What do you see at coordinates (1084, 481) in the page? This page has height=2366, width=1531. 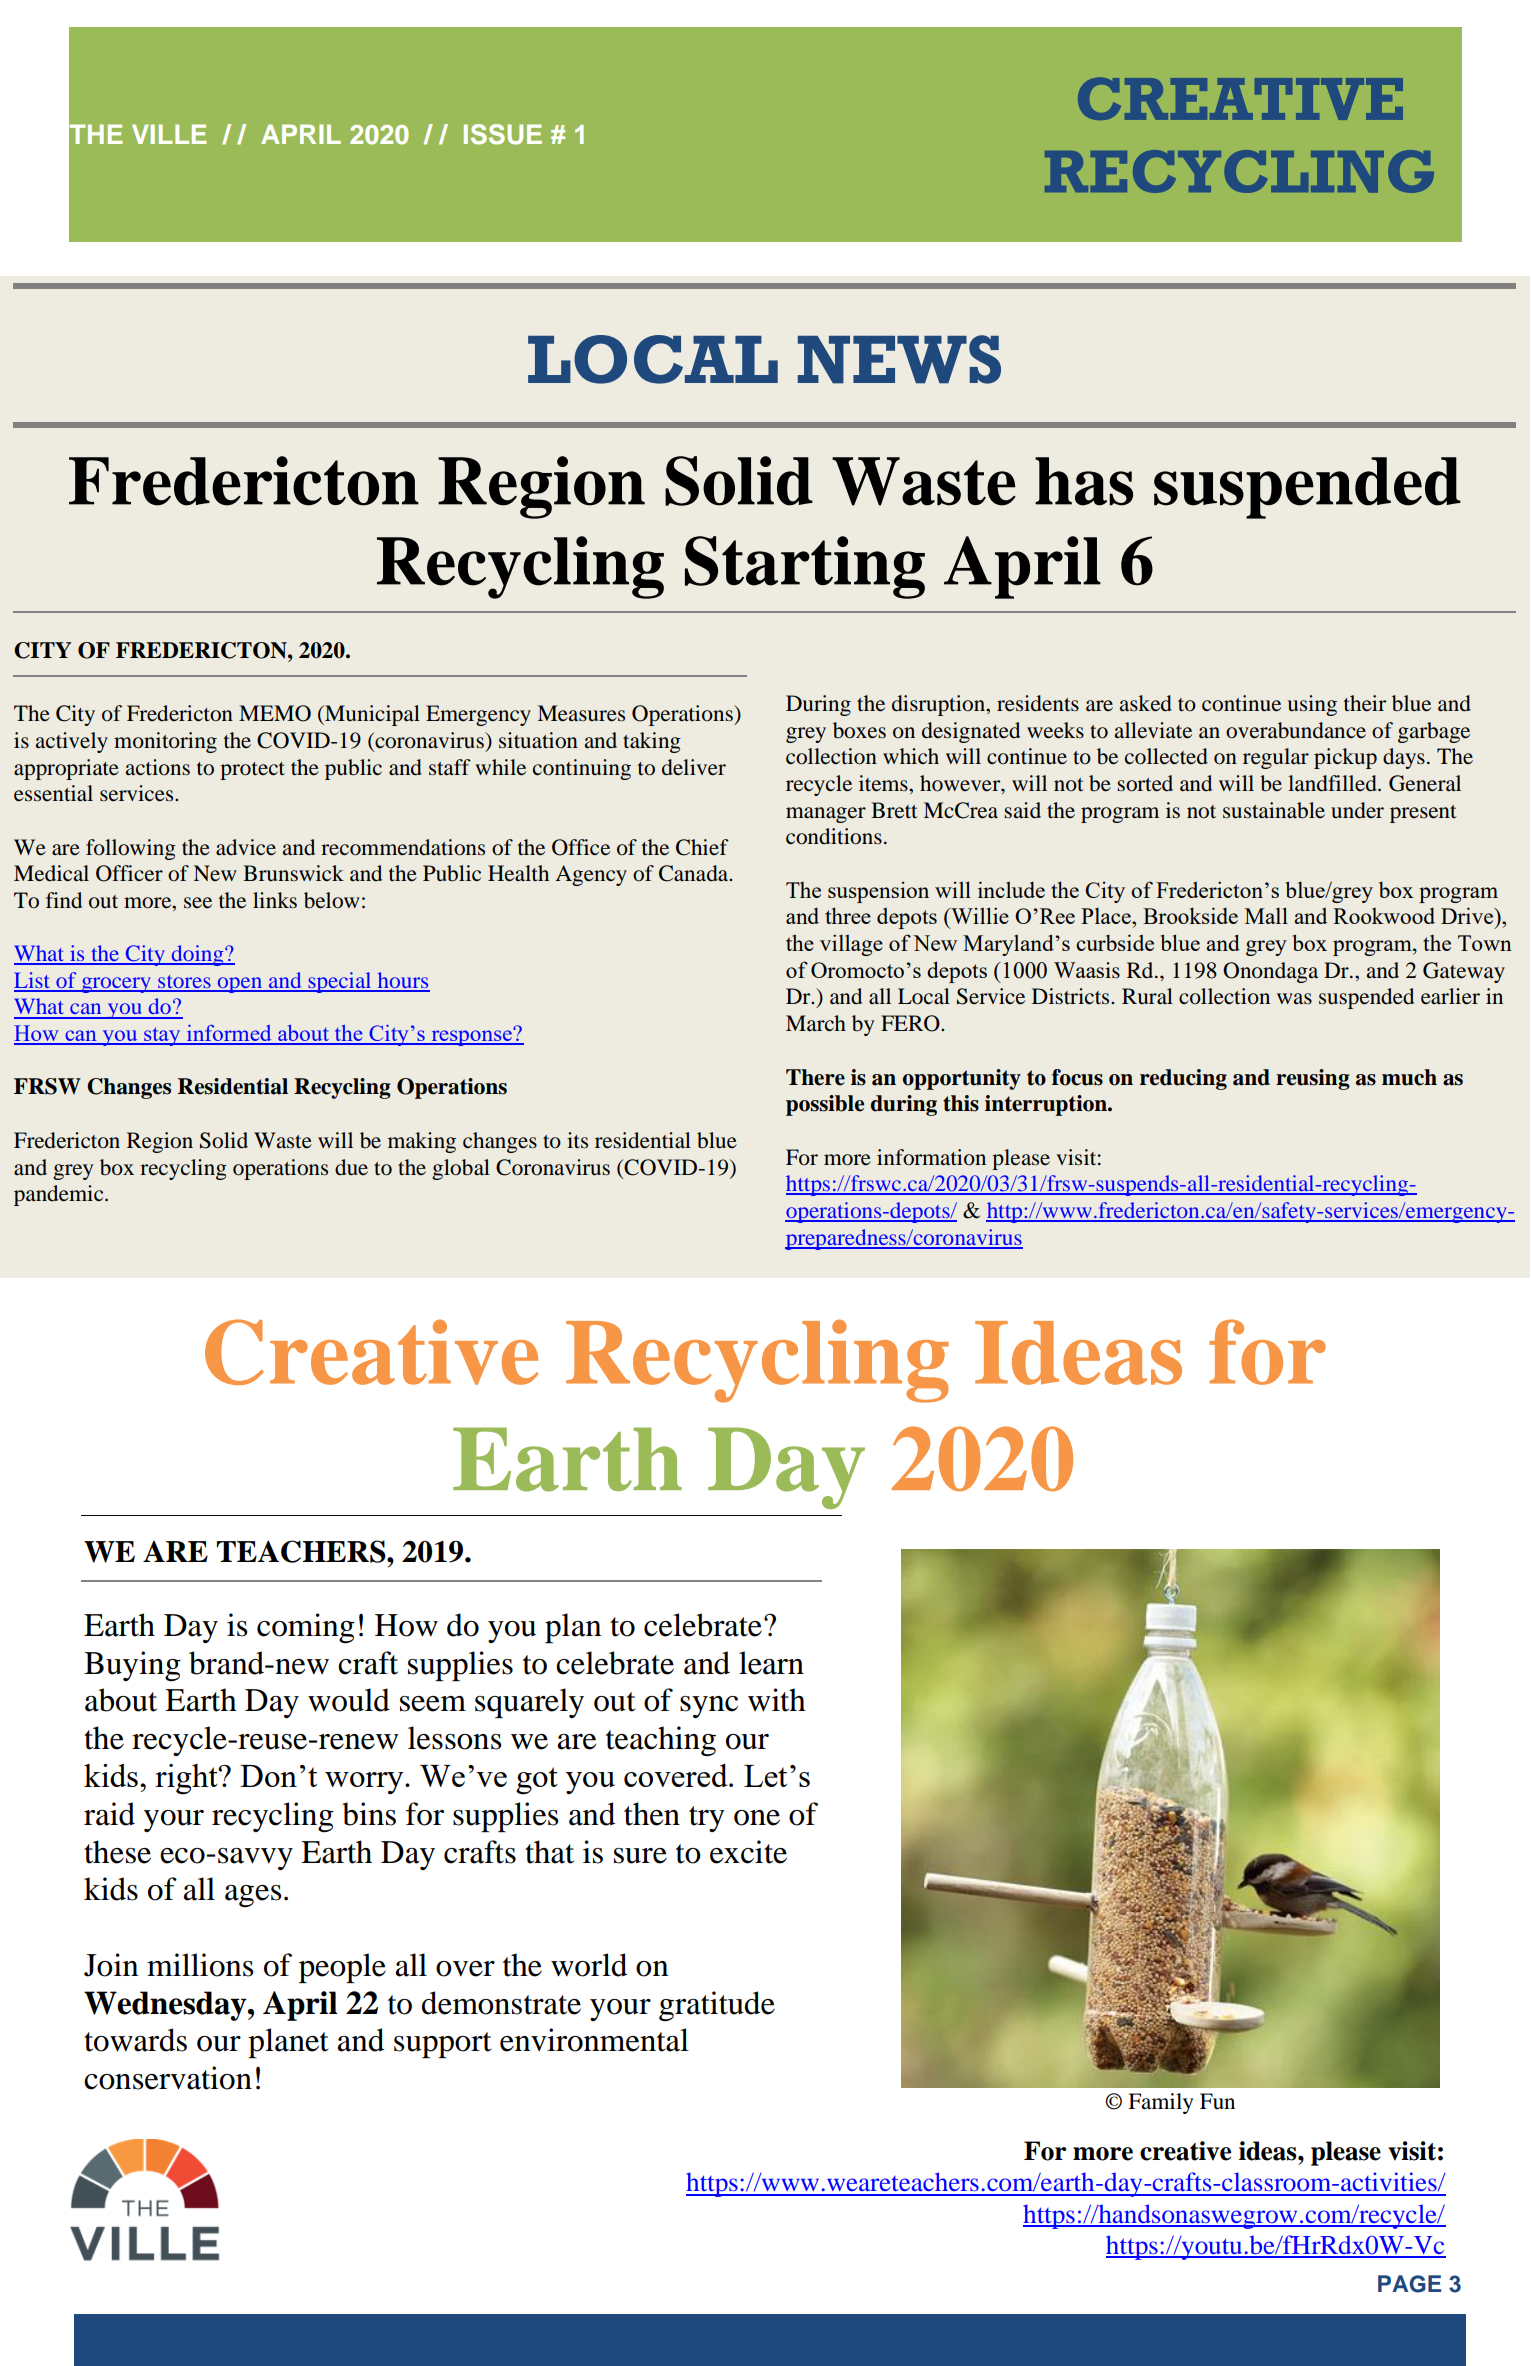 I see `has` at bounding box center [1084, 481].
